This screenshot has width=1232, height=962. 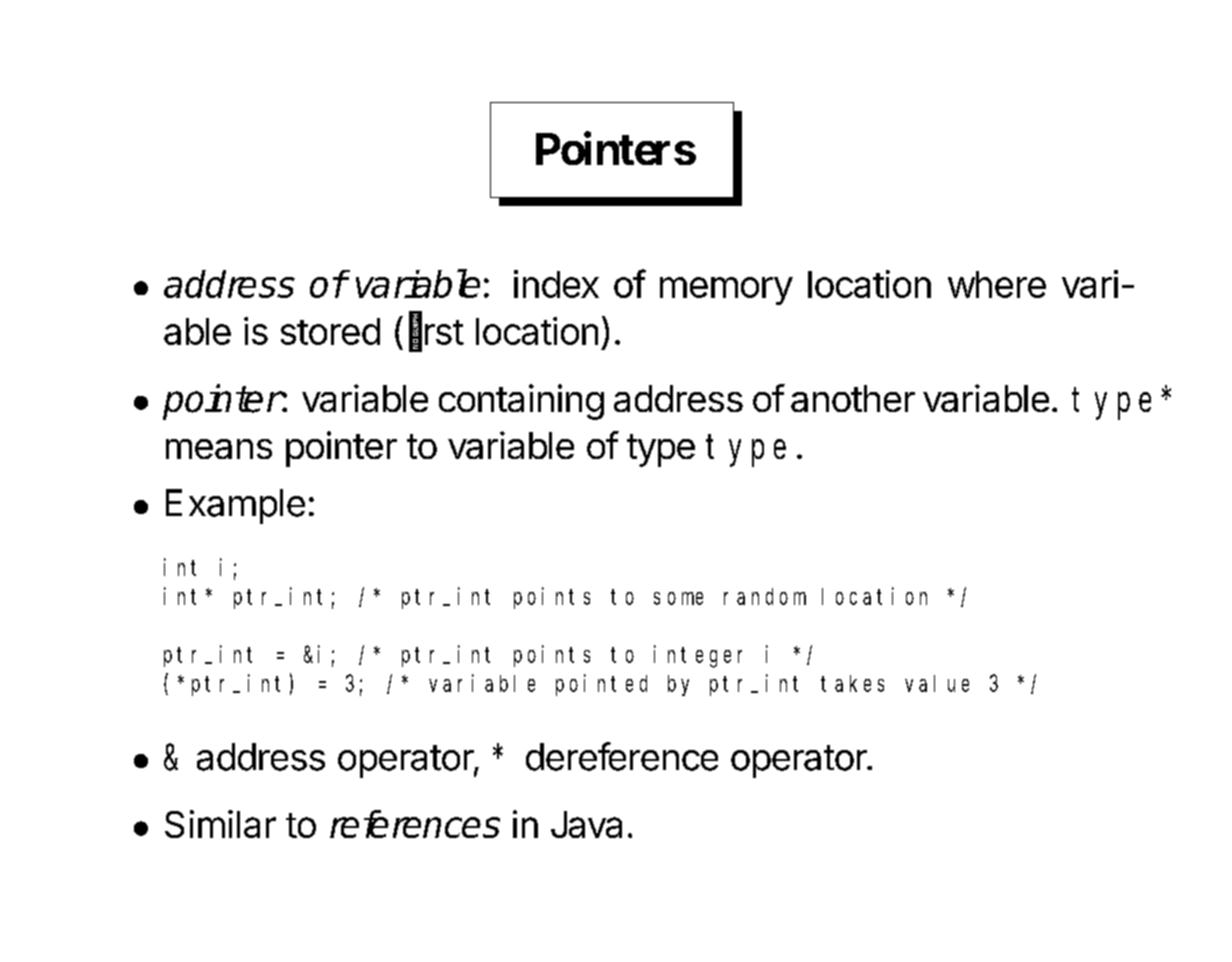 What do you see at coordinates (765, 596) in the screenshot?
I see `random` at bounding box center [765, 596].
